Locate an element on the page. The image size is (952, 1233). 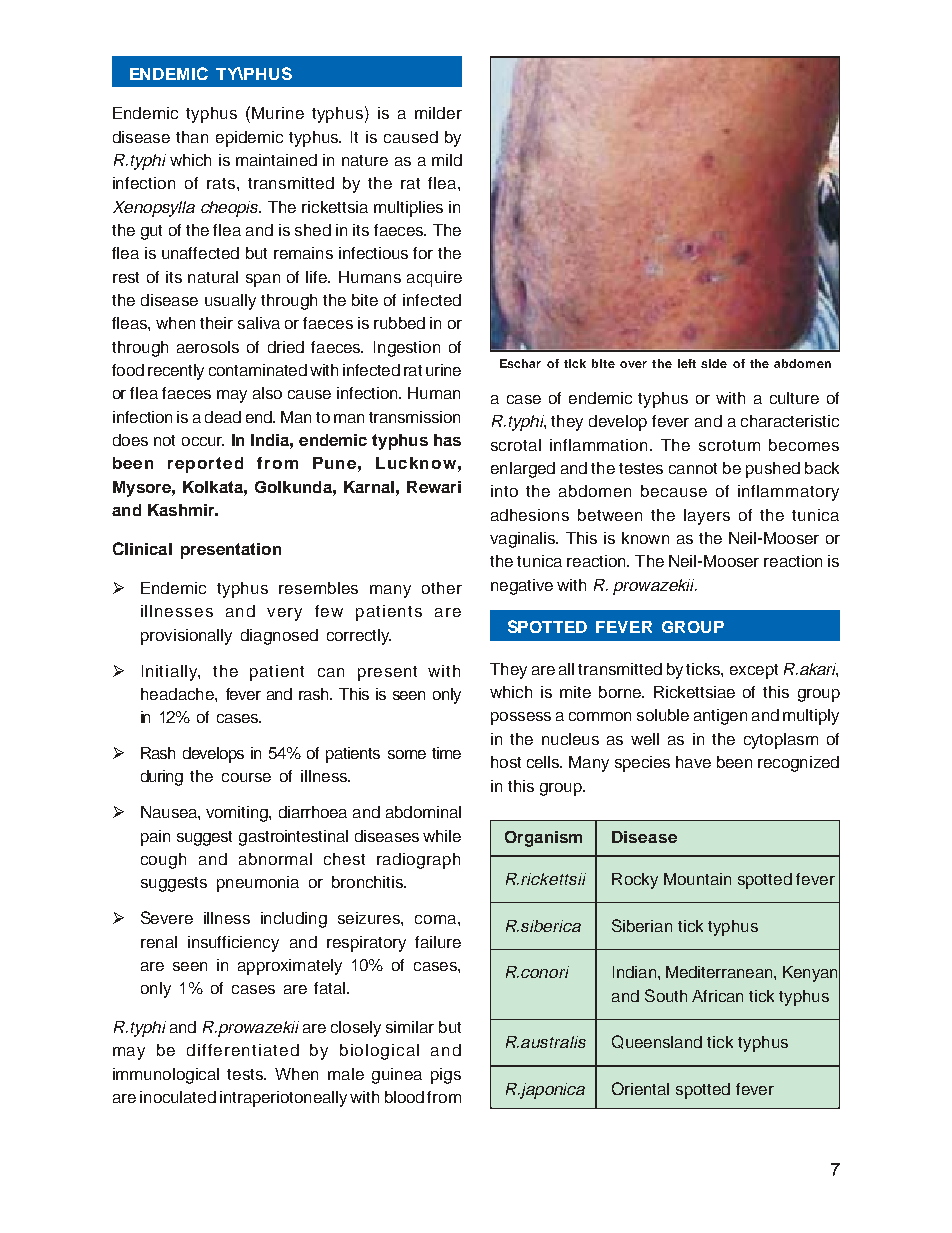
reported is located at coordinates (205, 465).
